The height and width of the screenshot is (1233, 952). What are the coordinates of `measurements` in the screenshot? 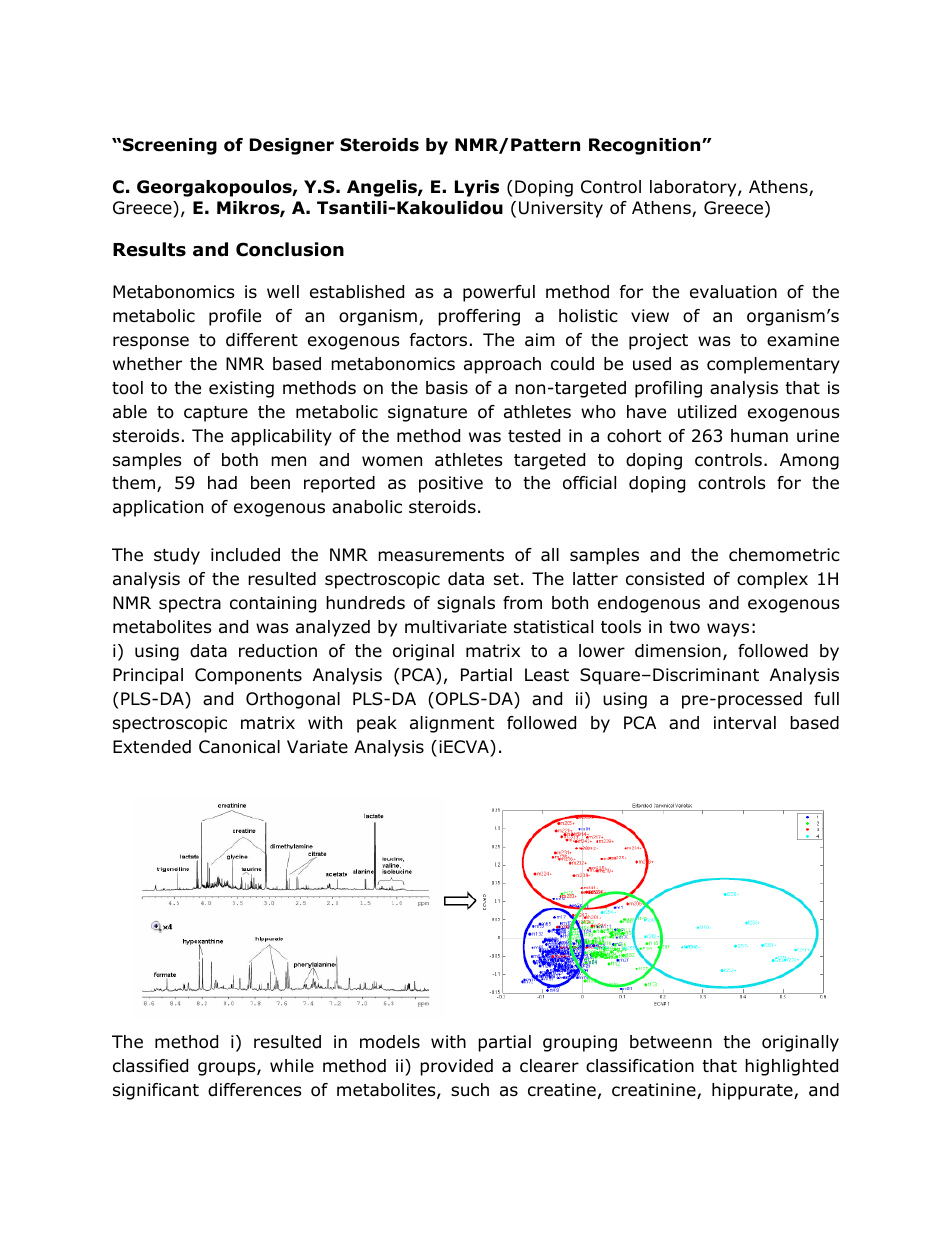 It's located at (441, 555).
